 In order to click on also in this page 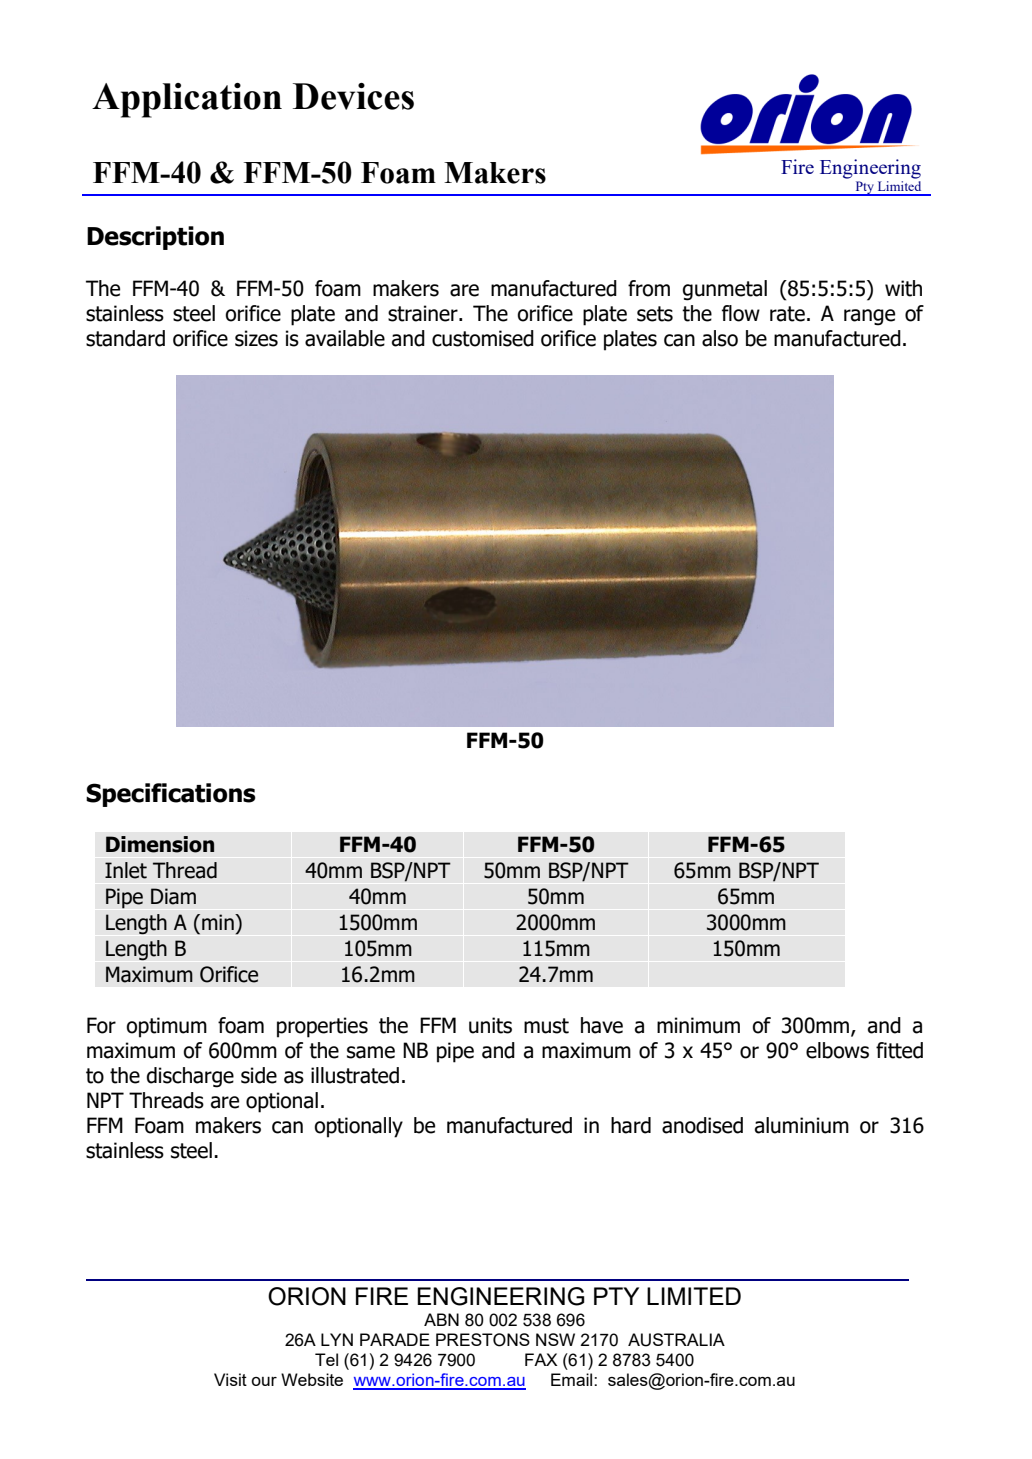, I will do `click(720, 338)`.
